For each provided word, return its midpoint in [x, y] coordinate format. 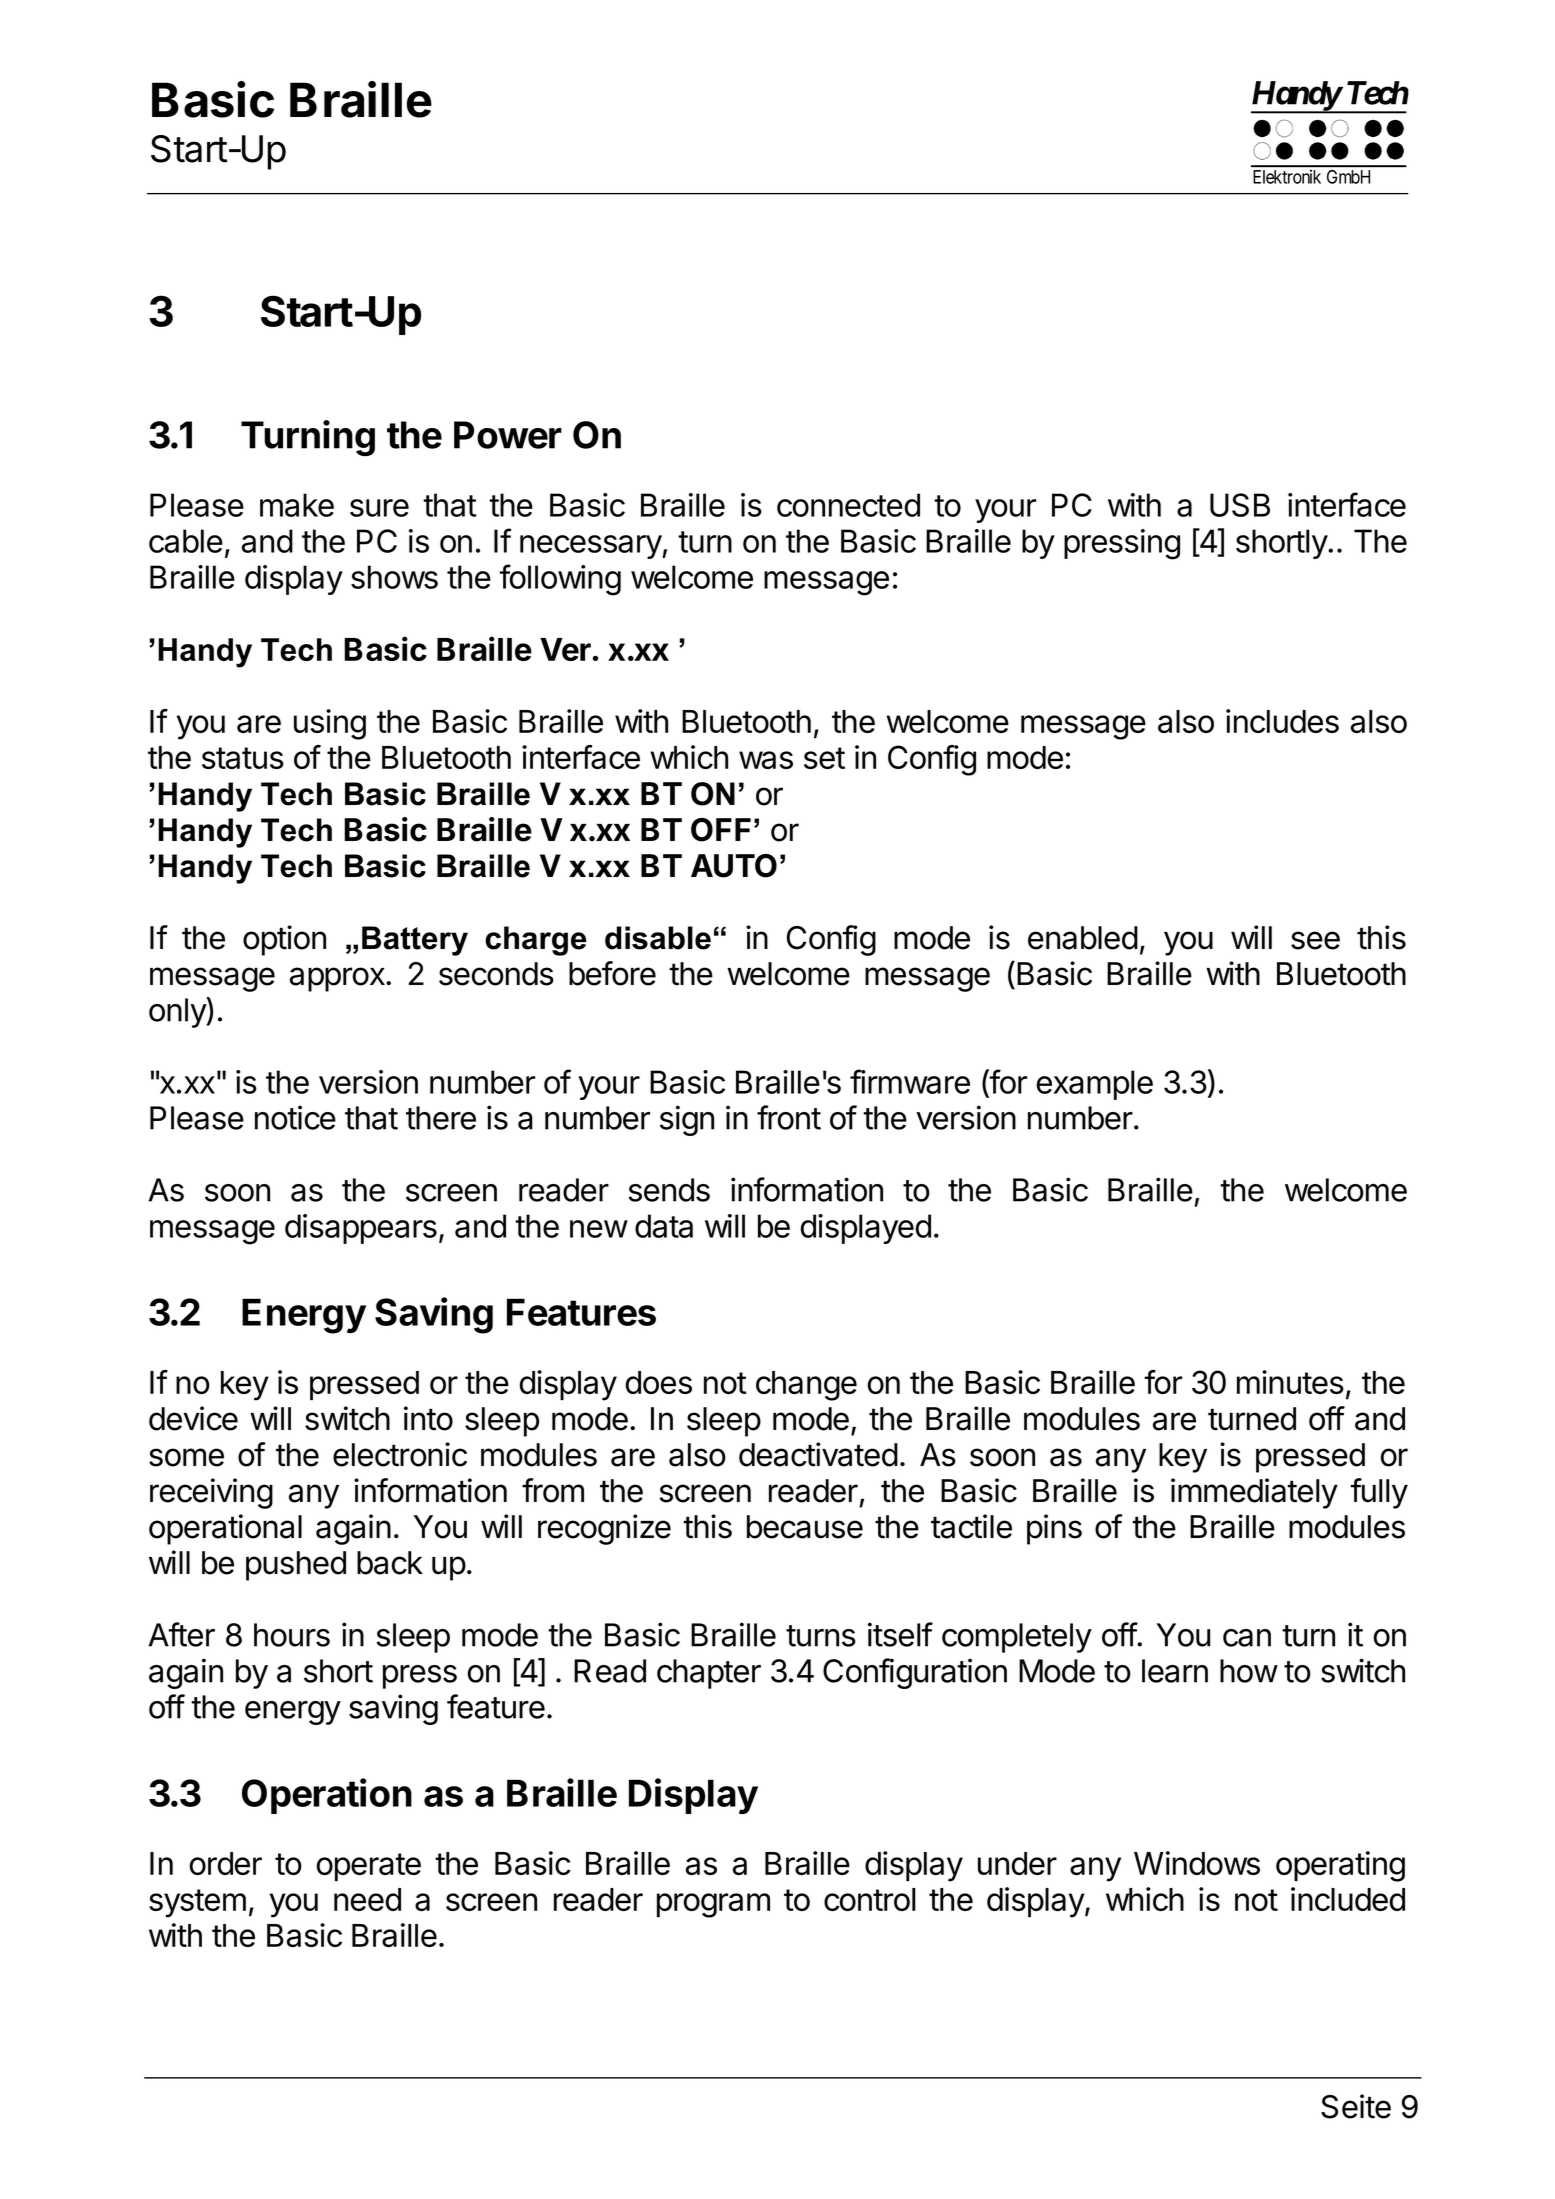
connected [848, 505]
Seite [1356, 2106]
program [713, 1905]
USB [1240, 505]
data [664, 1226]
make [297, 505]
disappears [361, 1229]
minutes [1290, 1382]
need [367, 1899]
